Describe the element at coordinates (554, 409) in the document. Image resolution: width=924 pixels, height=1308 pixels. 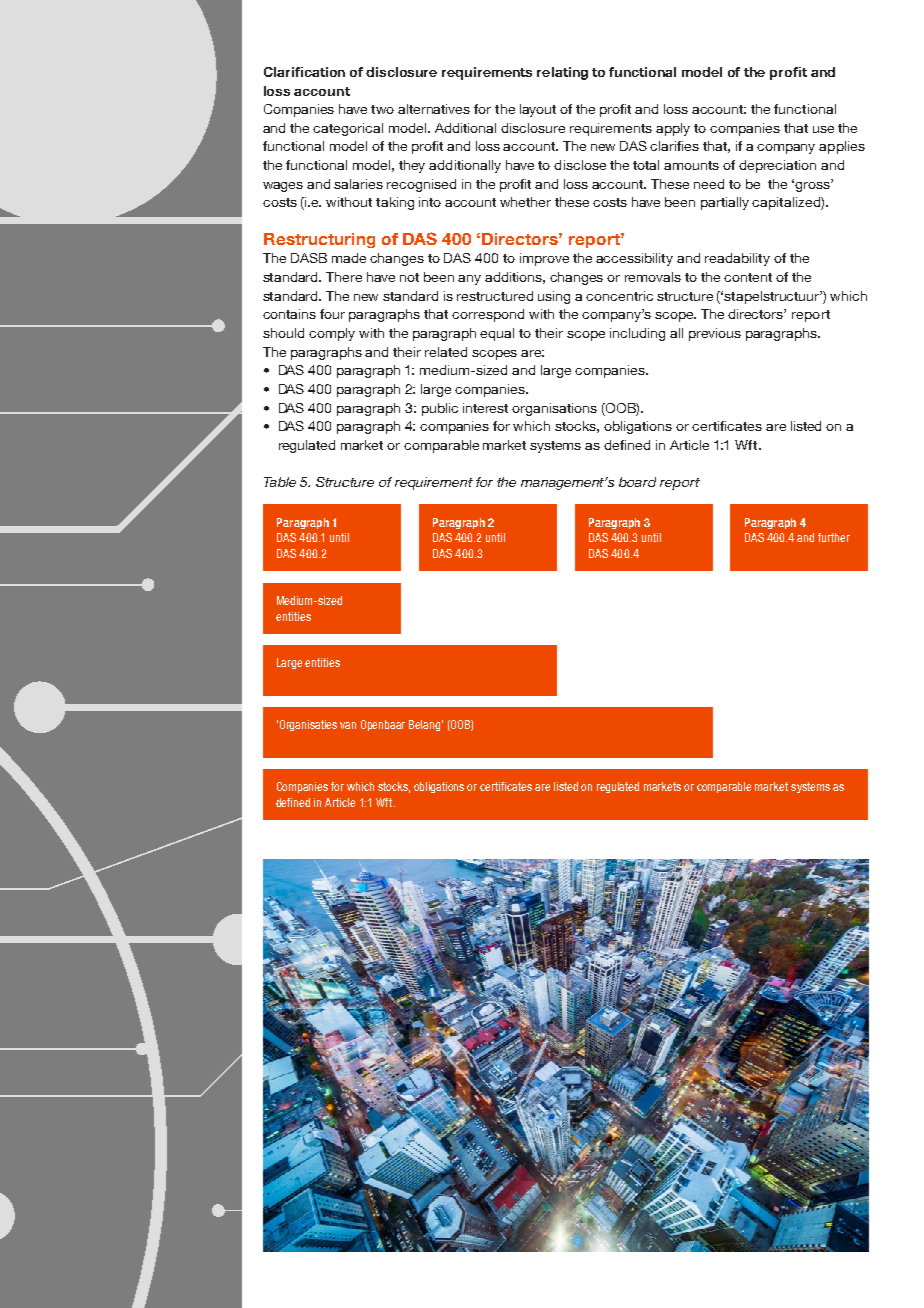
I see `organisations` at that location.
